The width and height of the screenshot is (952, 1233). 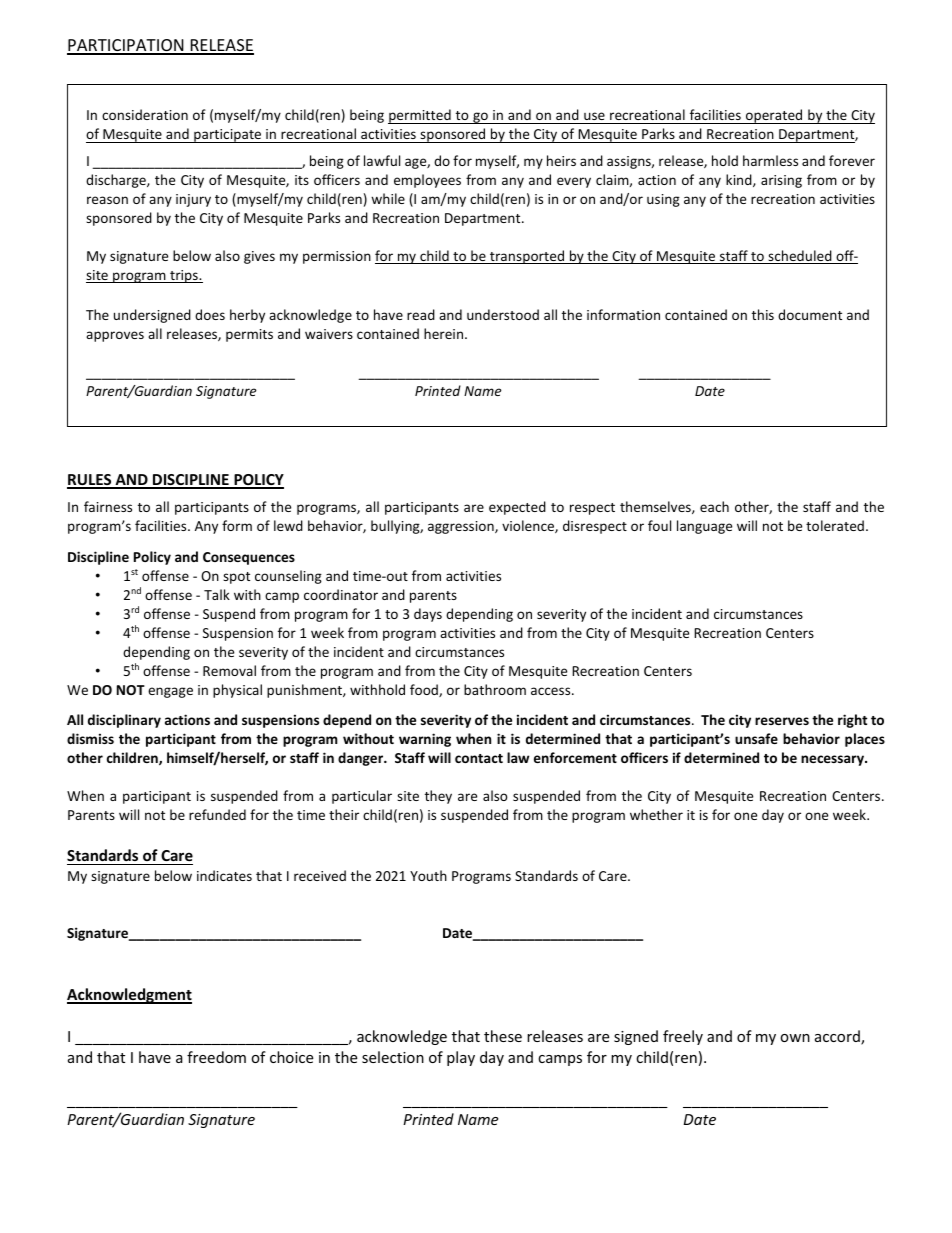 I want to click on operated, so click(x=774, y=116).
